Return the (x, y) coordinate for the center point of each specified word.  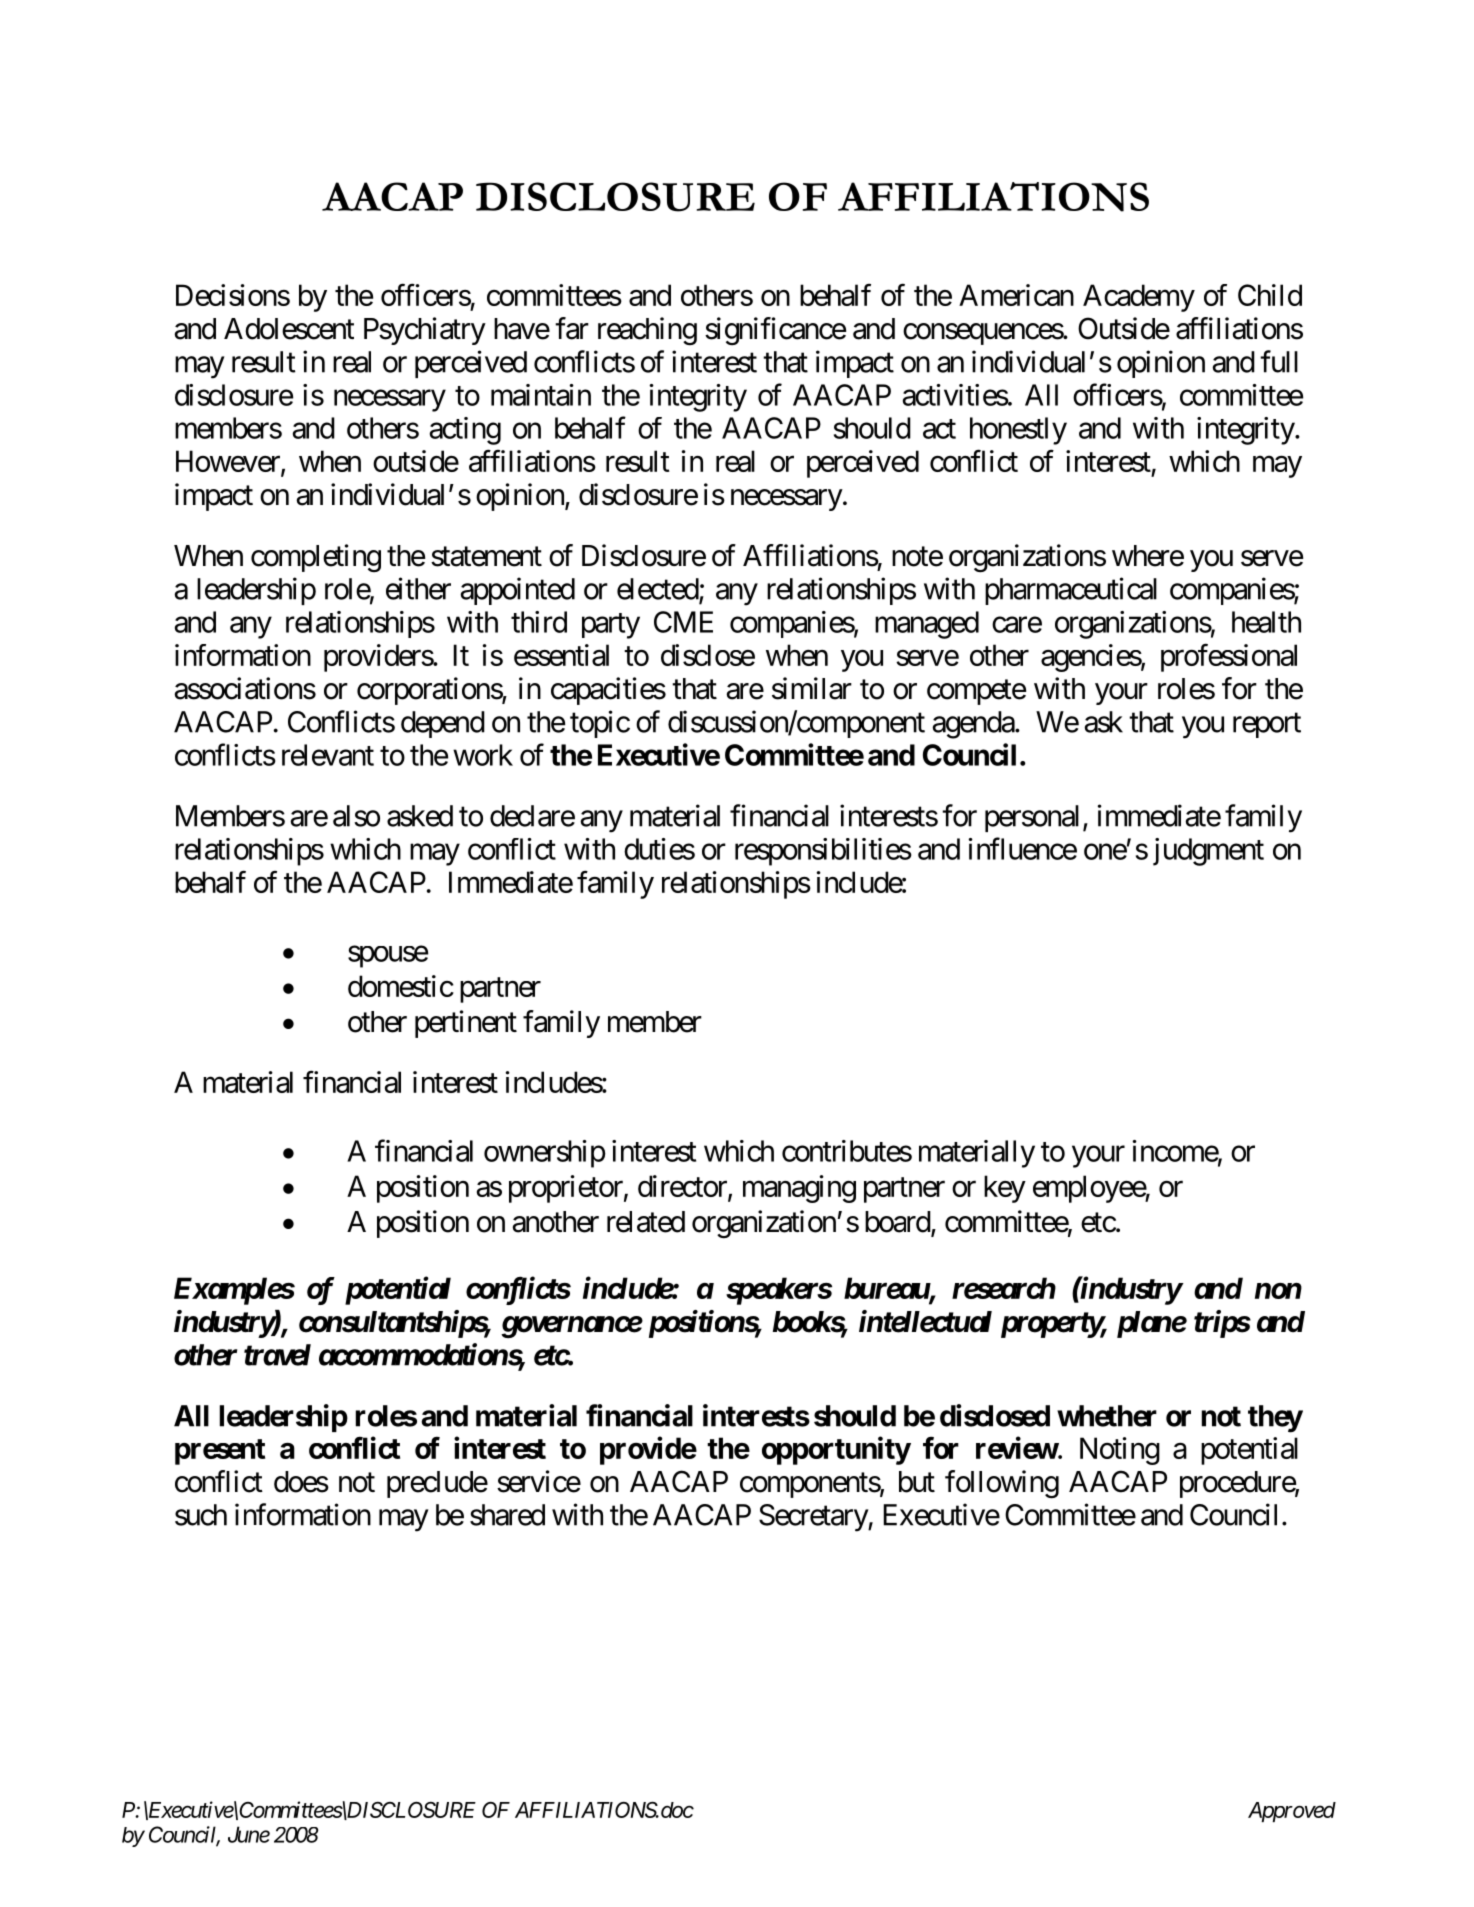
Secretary (814, 1518)
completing (316, 558)
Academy (1139, 298)
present (220, 1452)
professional (1229, 658)
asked (420, 816)
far (572, 328)
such (201, 1515)
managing (799, 1189)
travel (277, 1355)
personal (1032, 818)
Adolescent (289, 329)
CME (683, 622)
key (1005, 1189)
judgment (1208, 852)
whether (1107, 1416)
